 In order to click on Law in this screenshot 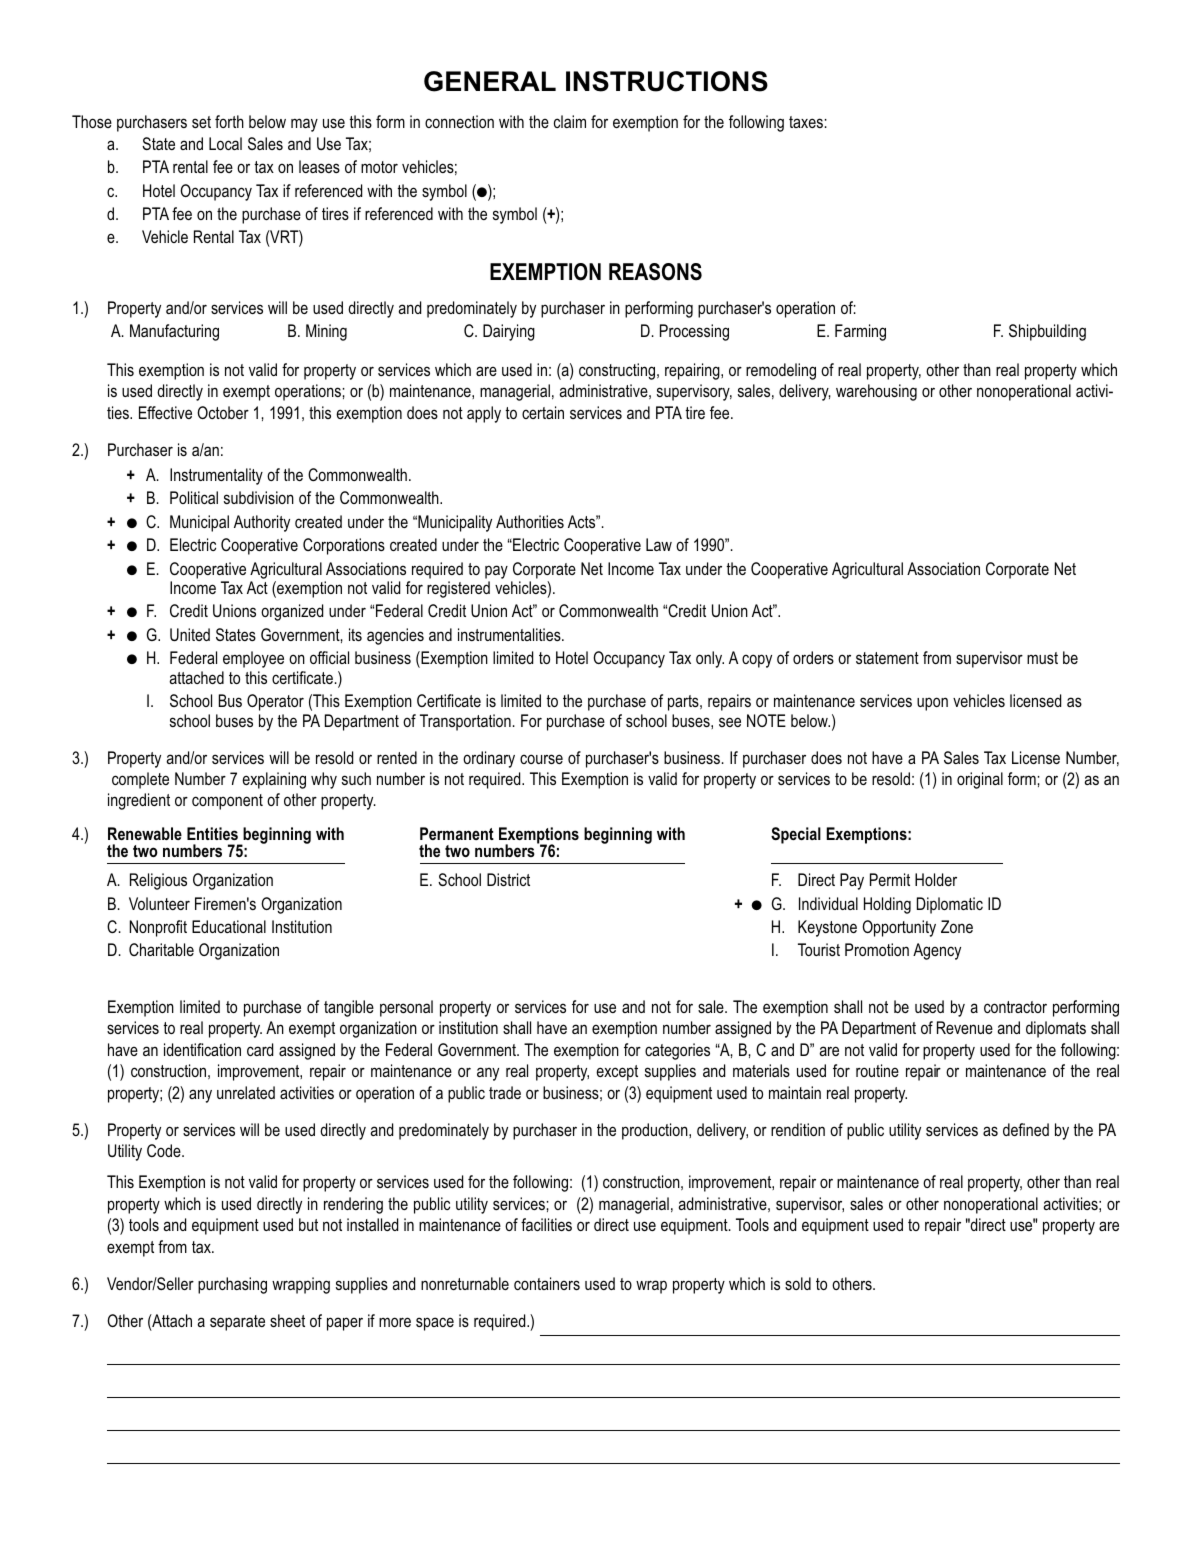, I will do `click(659, 544)`.
